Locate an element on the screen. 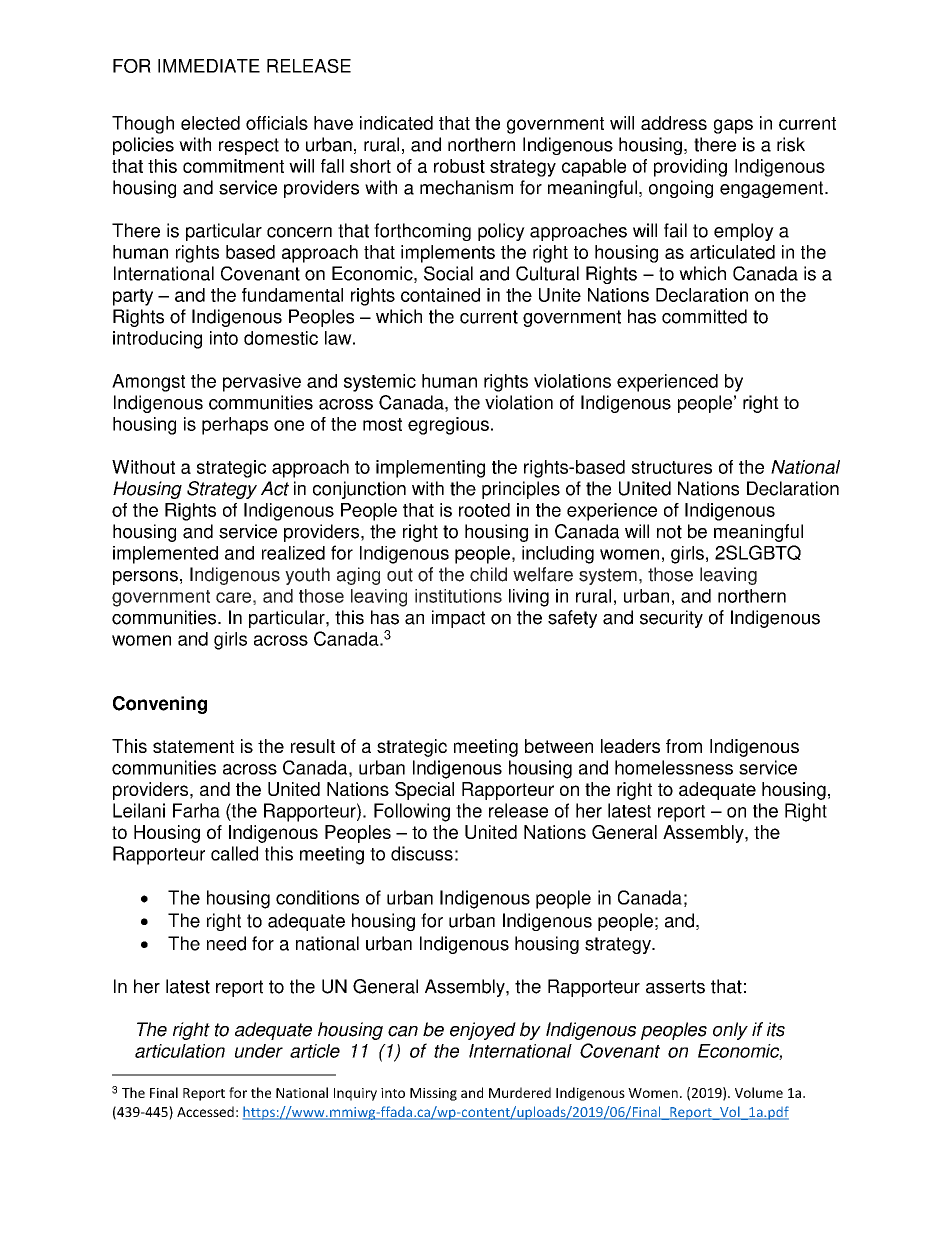 The width and height of the screenshot is (952, 1233). homelessness is located at coordinates (674, 767).
